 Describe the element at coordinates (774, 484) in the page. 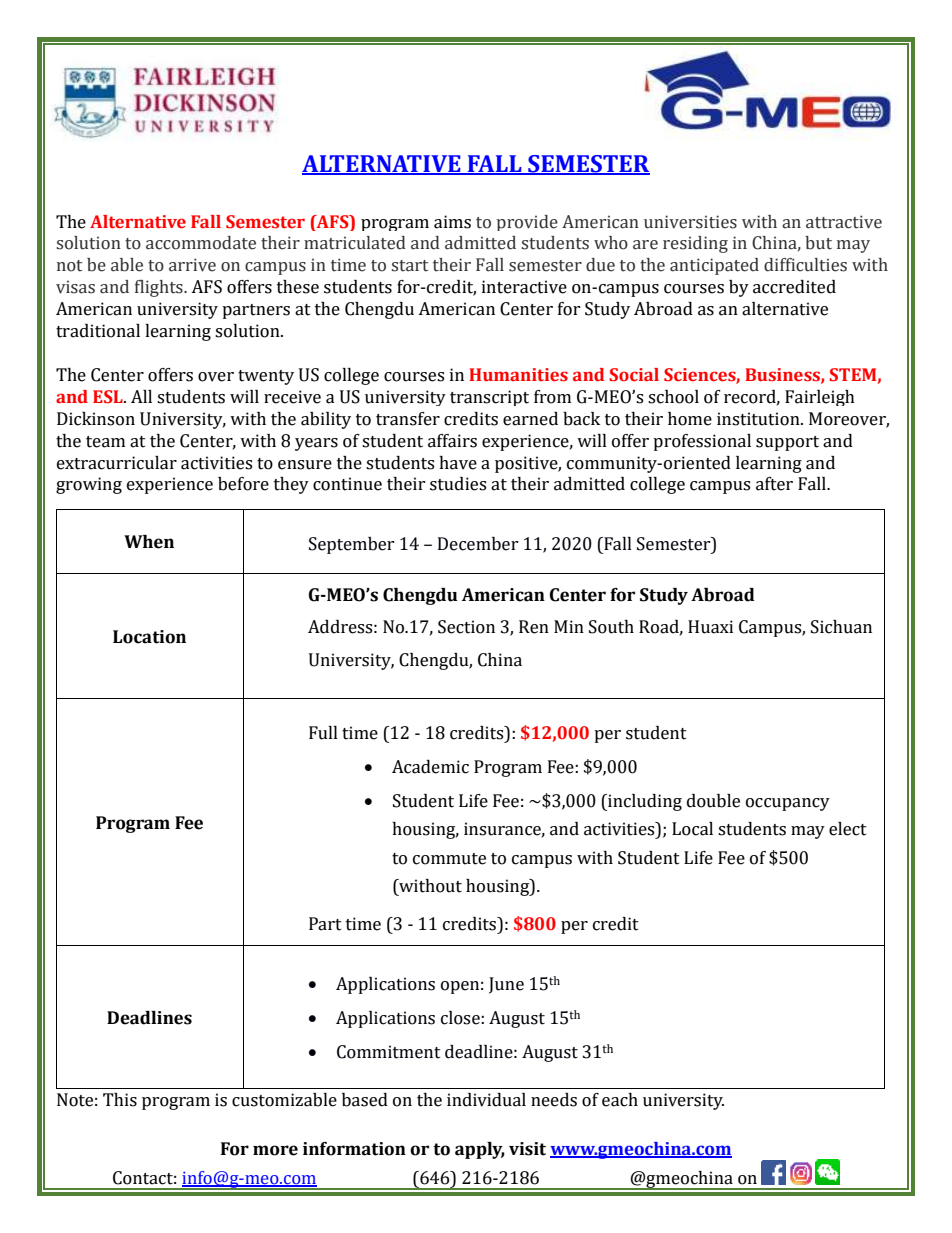

I see `after` at that location.
